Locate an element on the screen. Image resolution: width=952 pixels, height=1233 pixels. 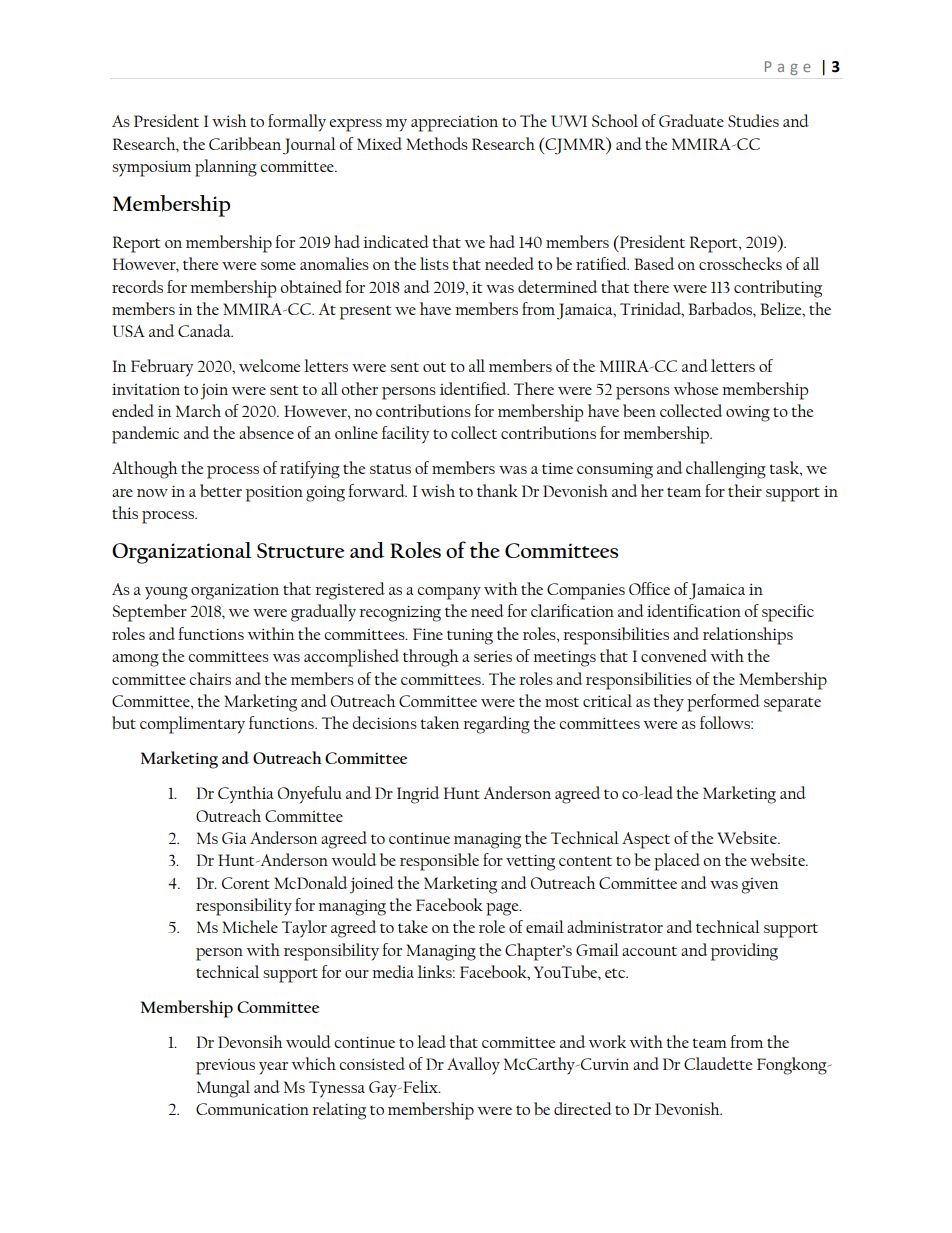
March is located at coordinates (198, 410).
